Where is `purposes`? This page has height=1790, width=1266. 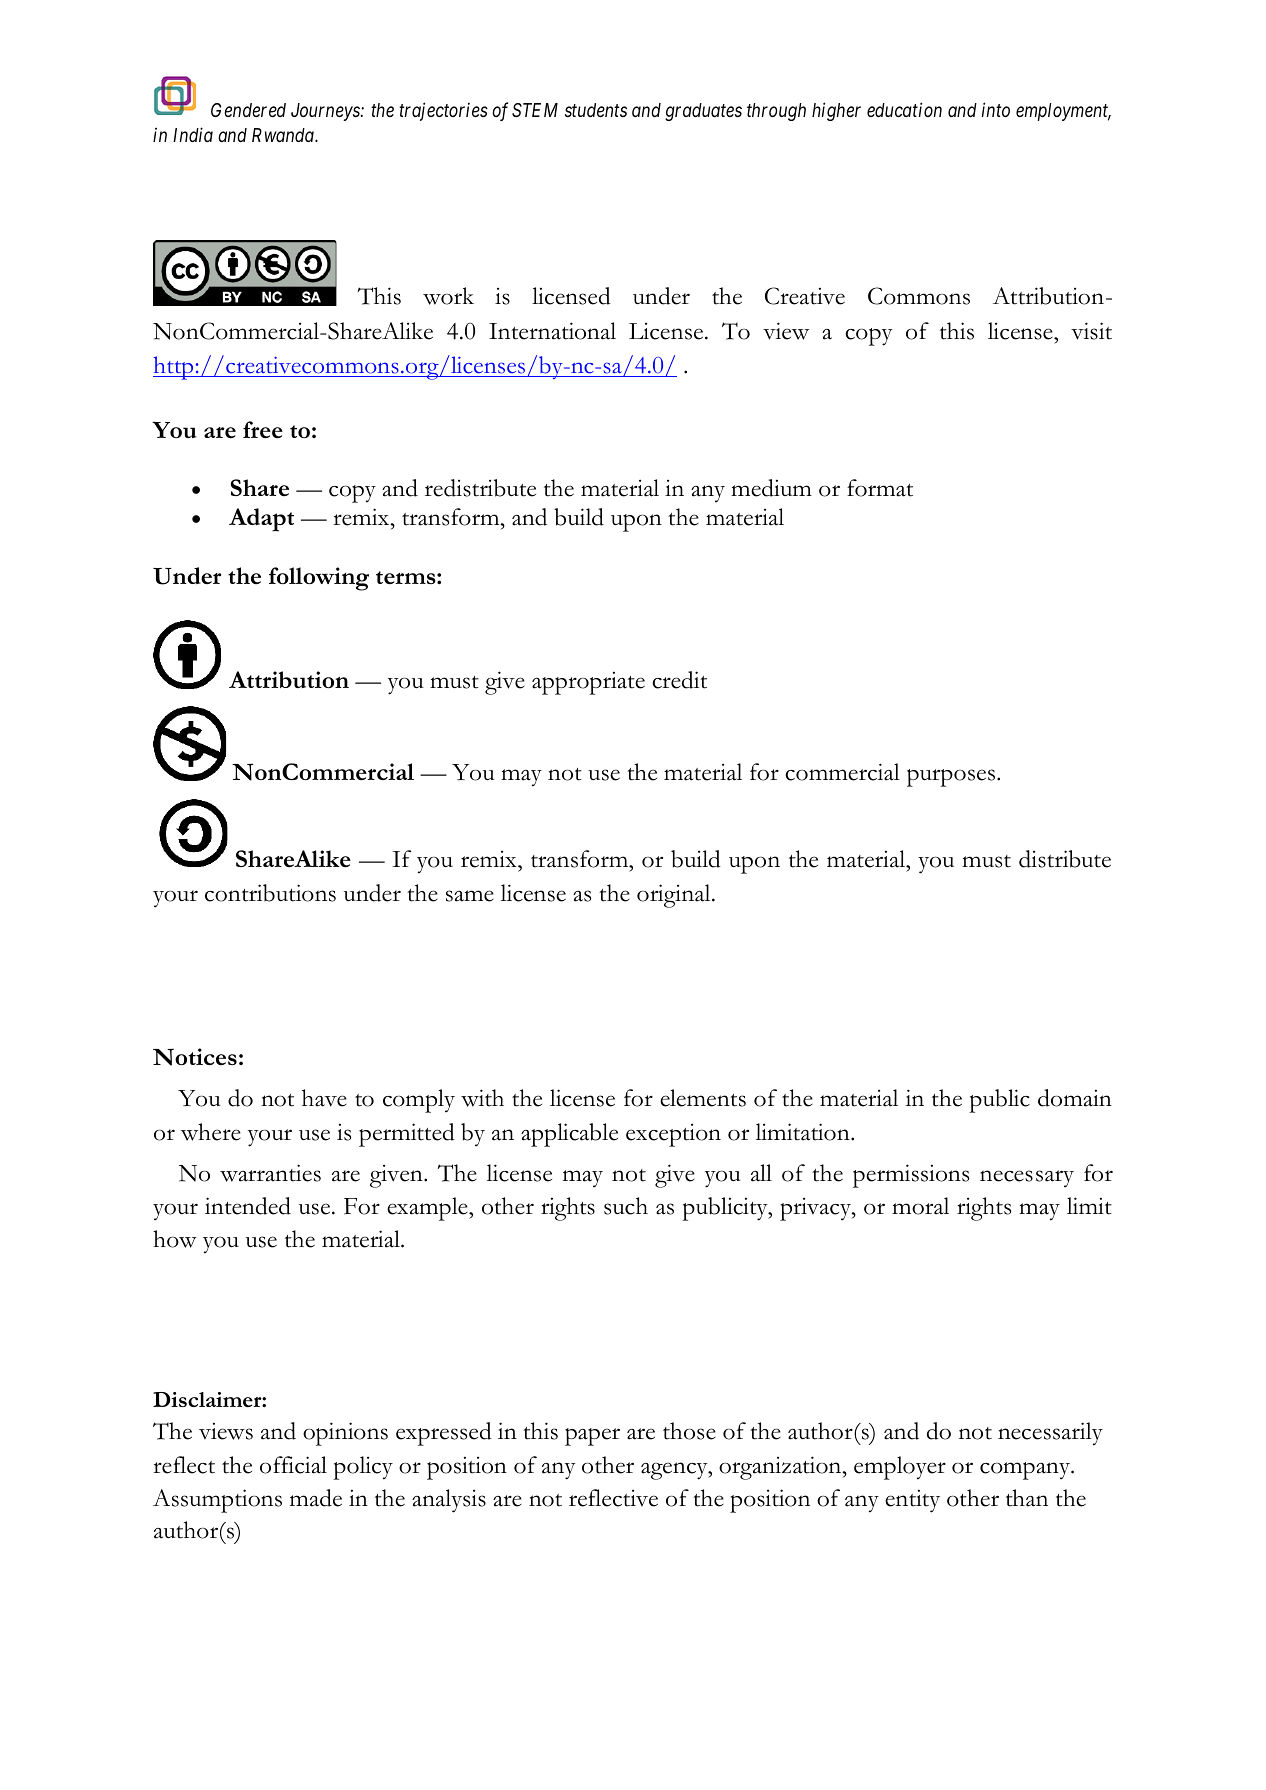 purposes is located at coordinates (951, 778).
